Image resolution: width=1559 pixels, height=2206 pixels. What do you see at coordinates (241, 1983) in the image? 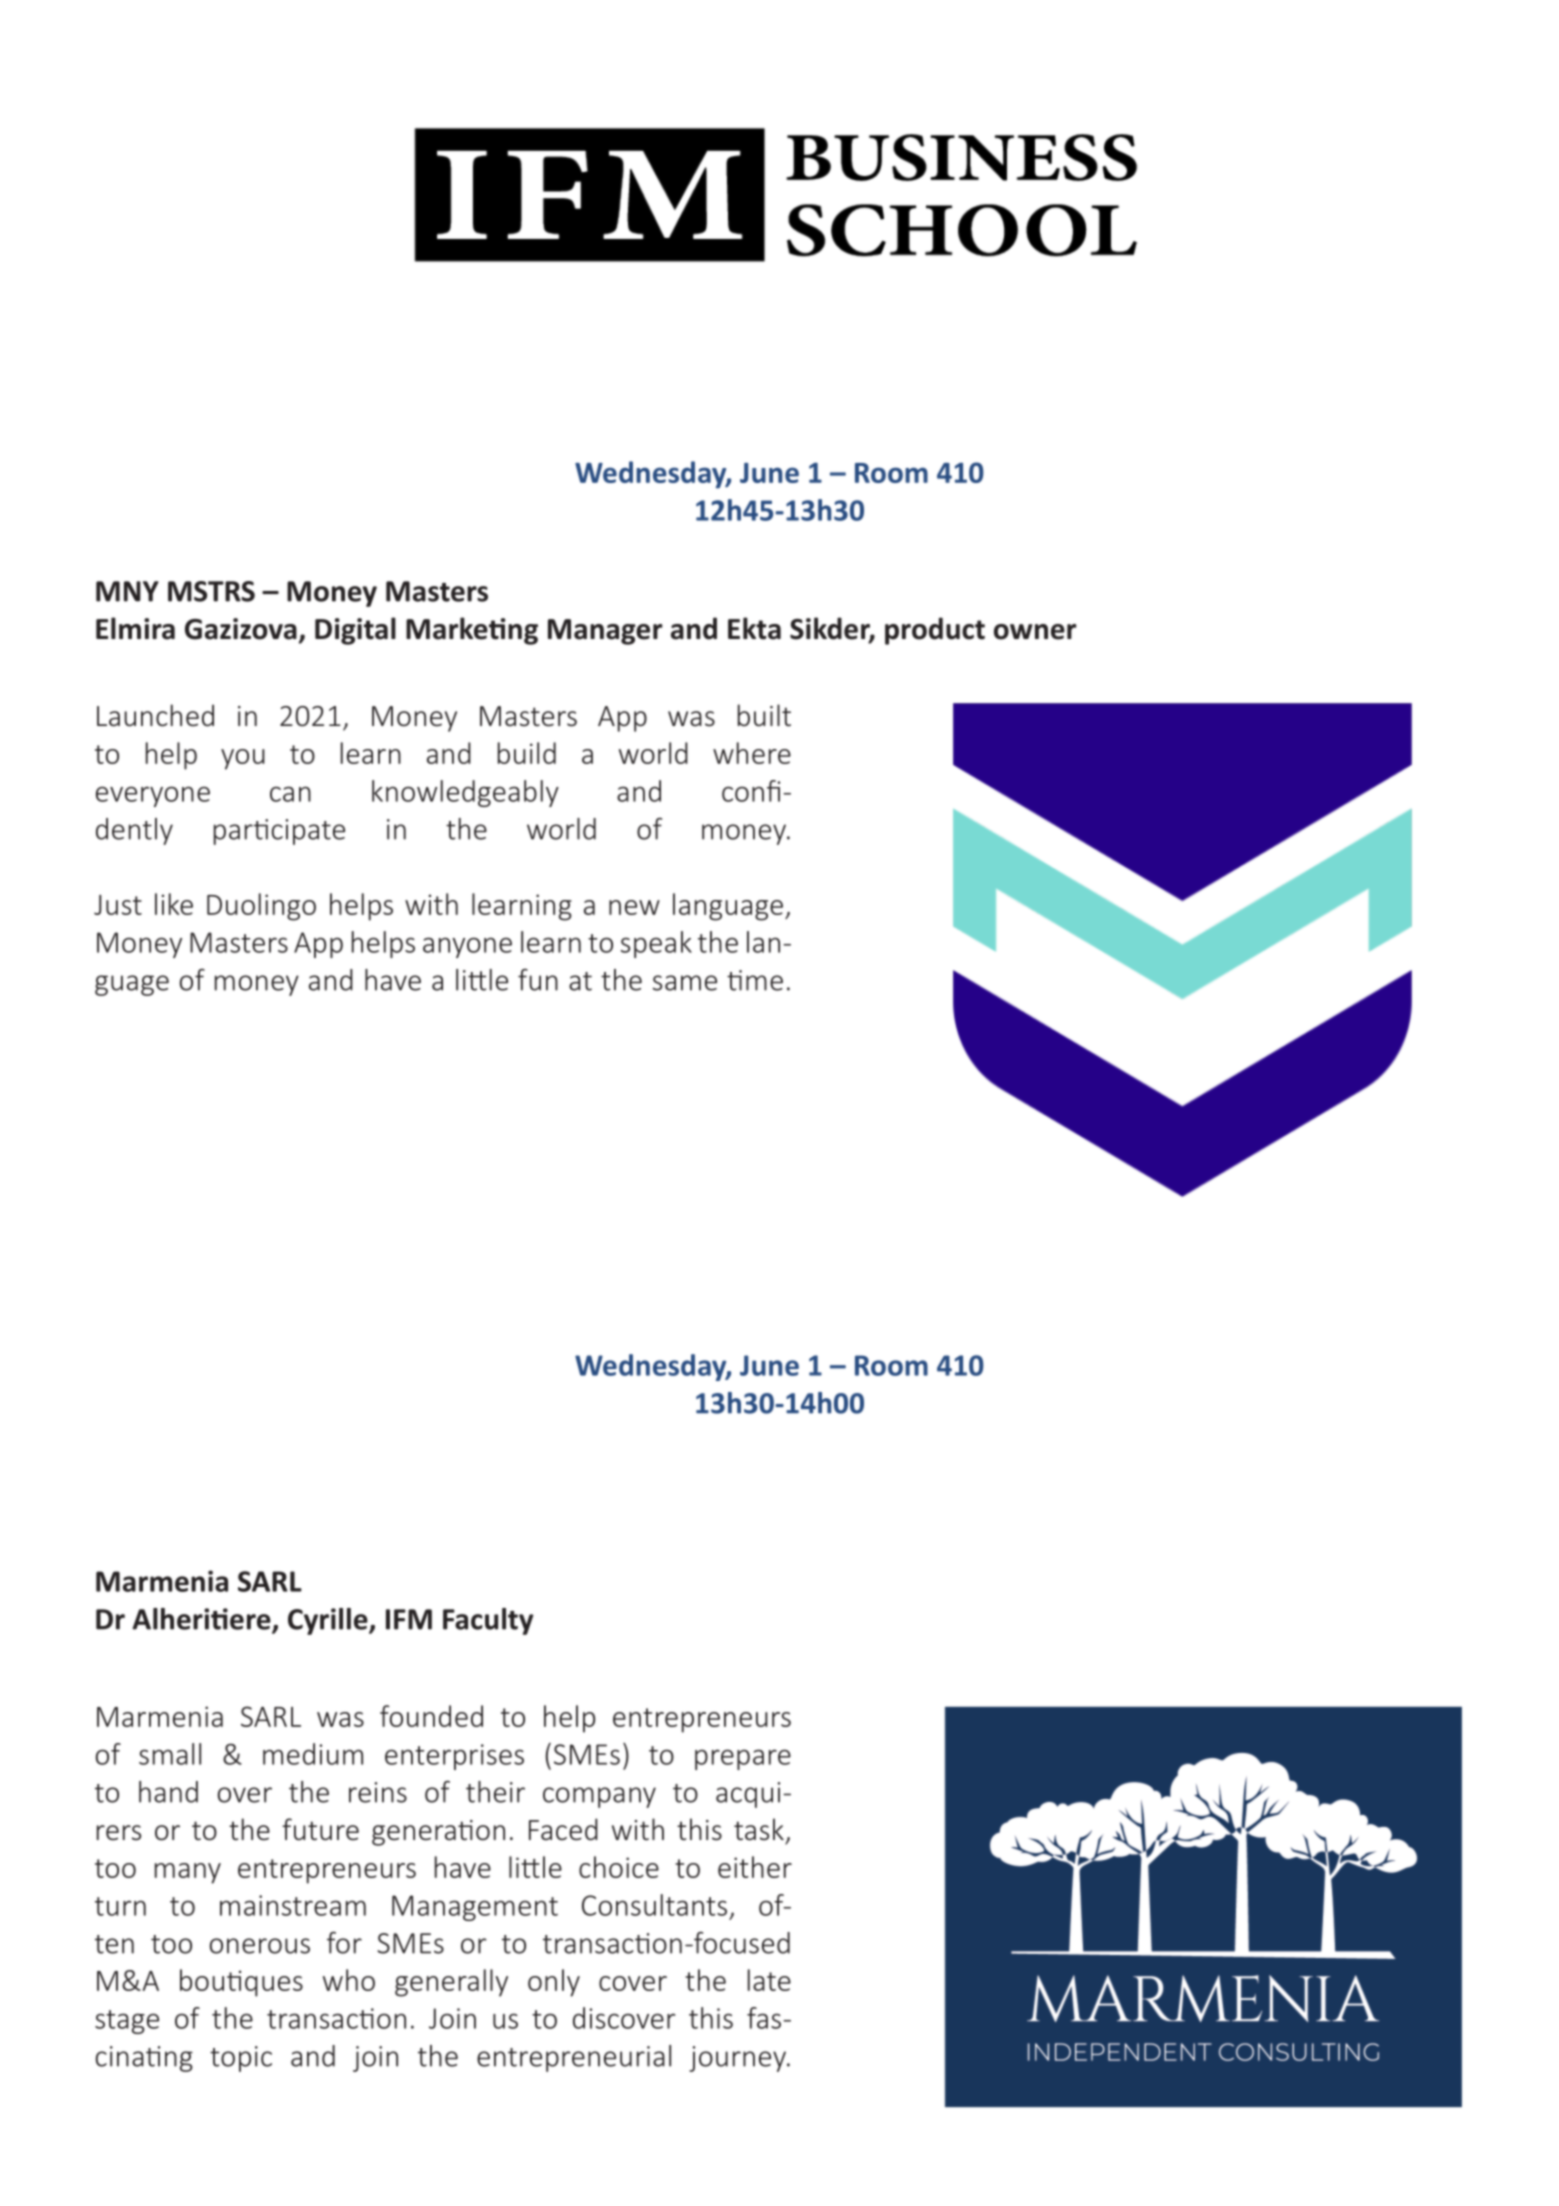
I see `boutiques` at bounding box center [241, 1983].
